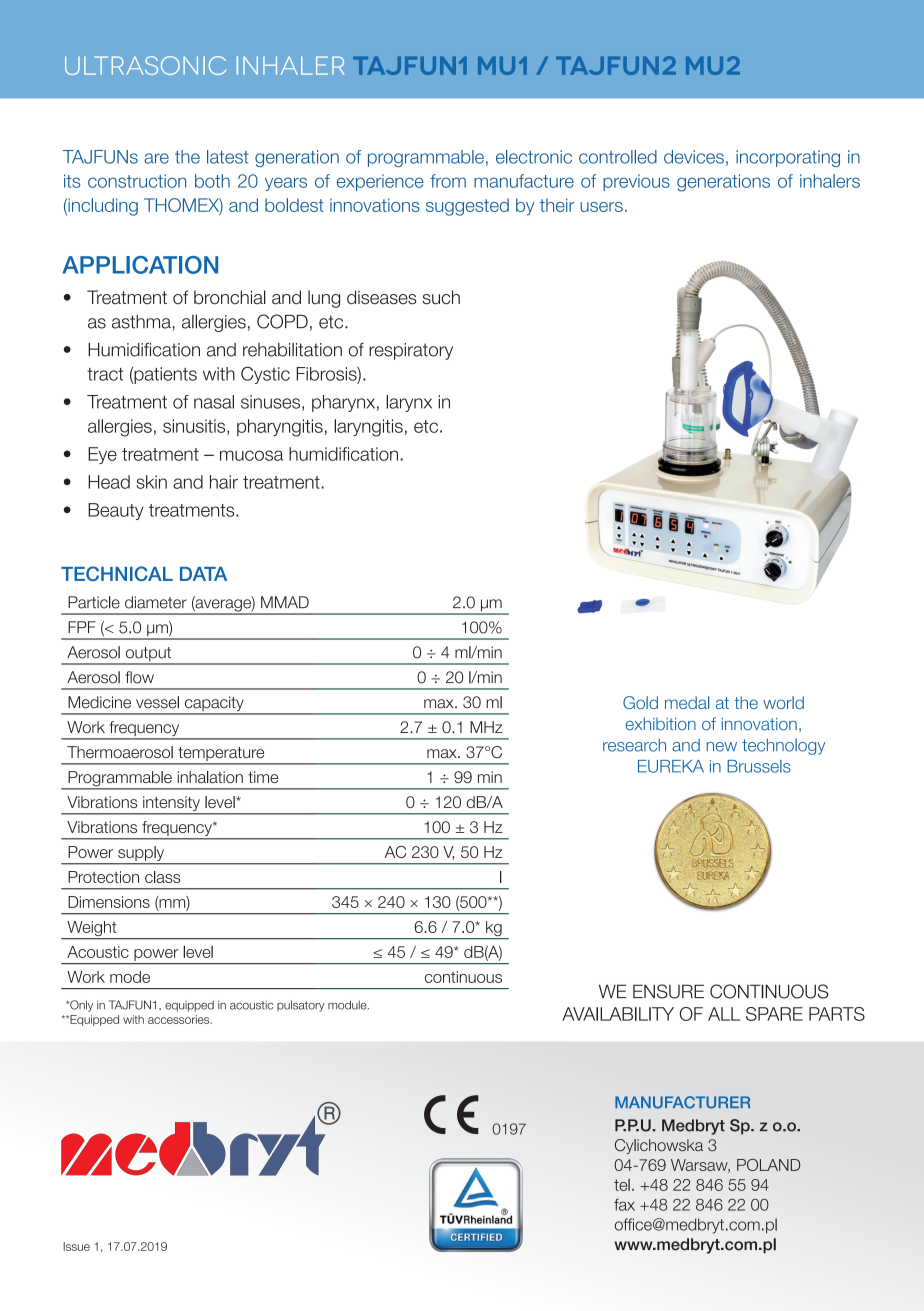 Image resolution: width=924 pixels, height=1311 pixels. I want to click on POLAND, so click(769, 1165).
